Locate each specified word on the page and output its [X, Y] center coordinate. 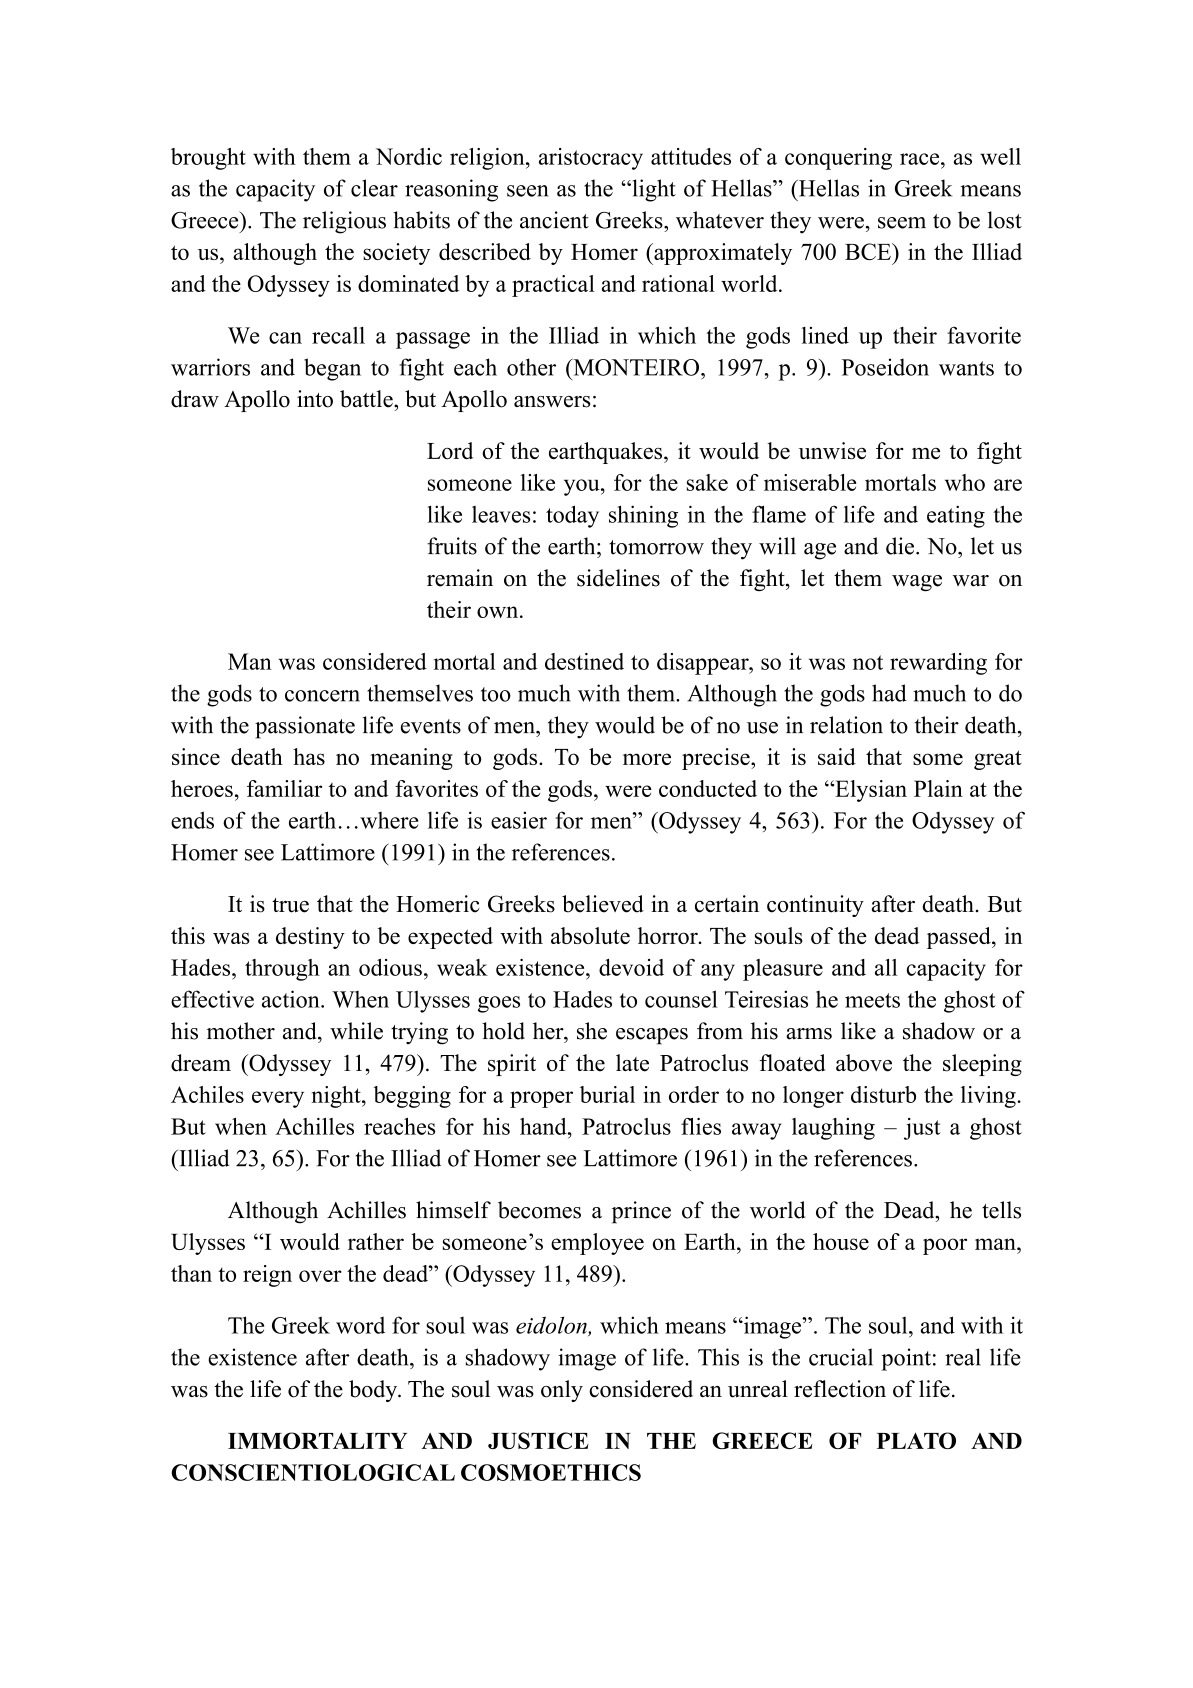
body [374, 1391]
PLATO [916, 1440]
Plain [938, 788]
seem [902, 223]
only [562, 1391]
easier [519, 820]
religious [344, 222]
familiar [284, 788]
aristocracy [591, 159]
